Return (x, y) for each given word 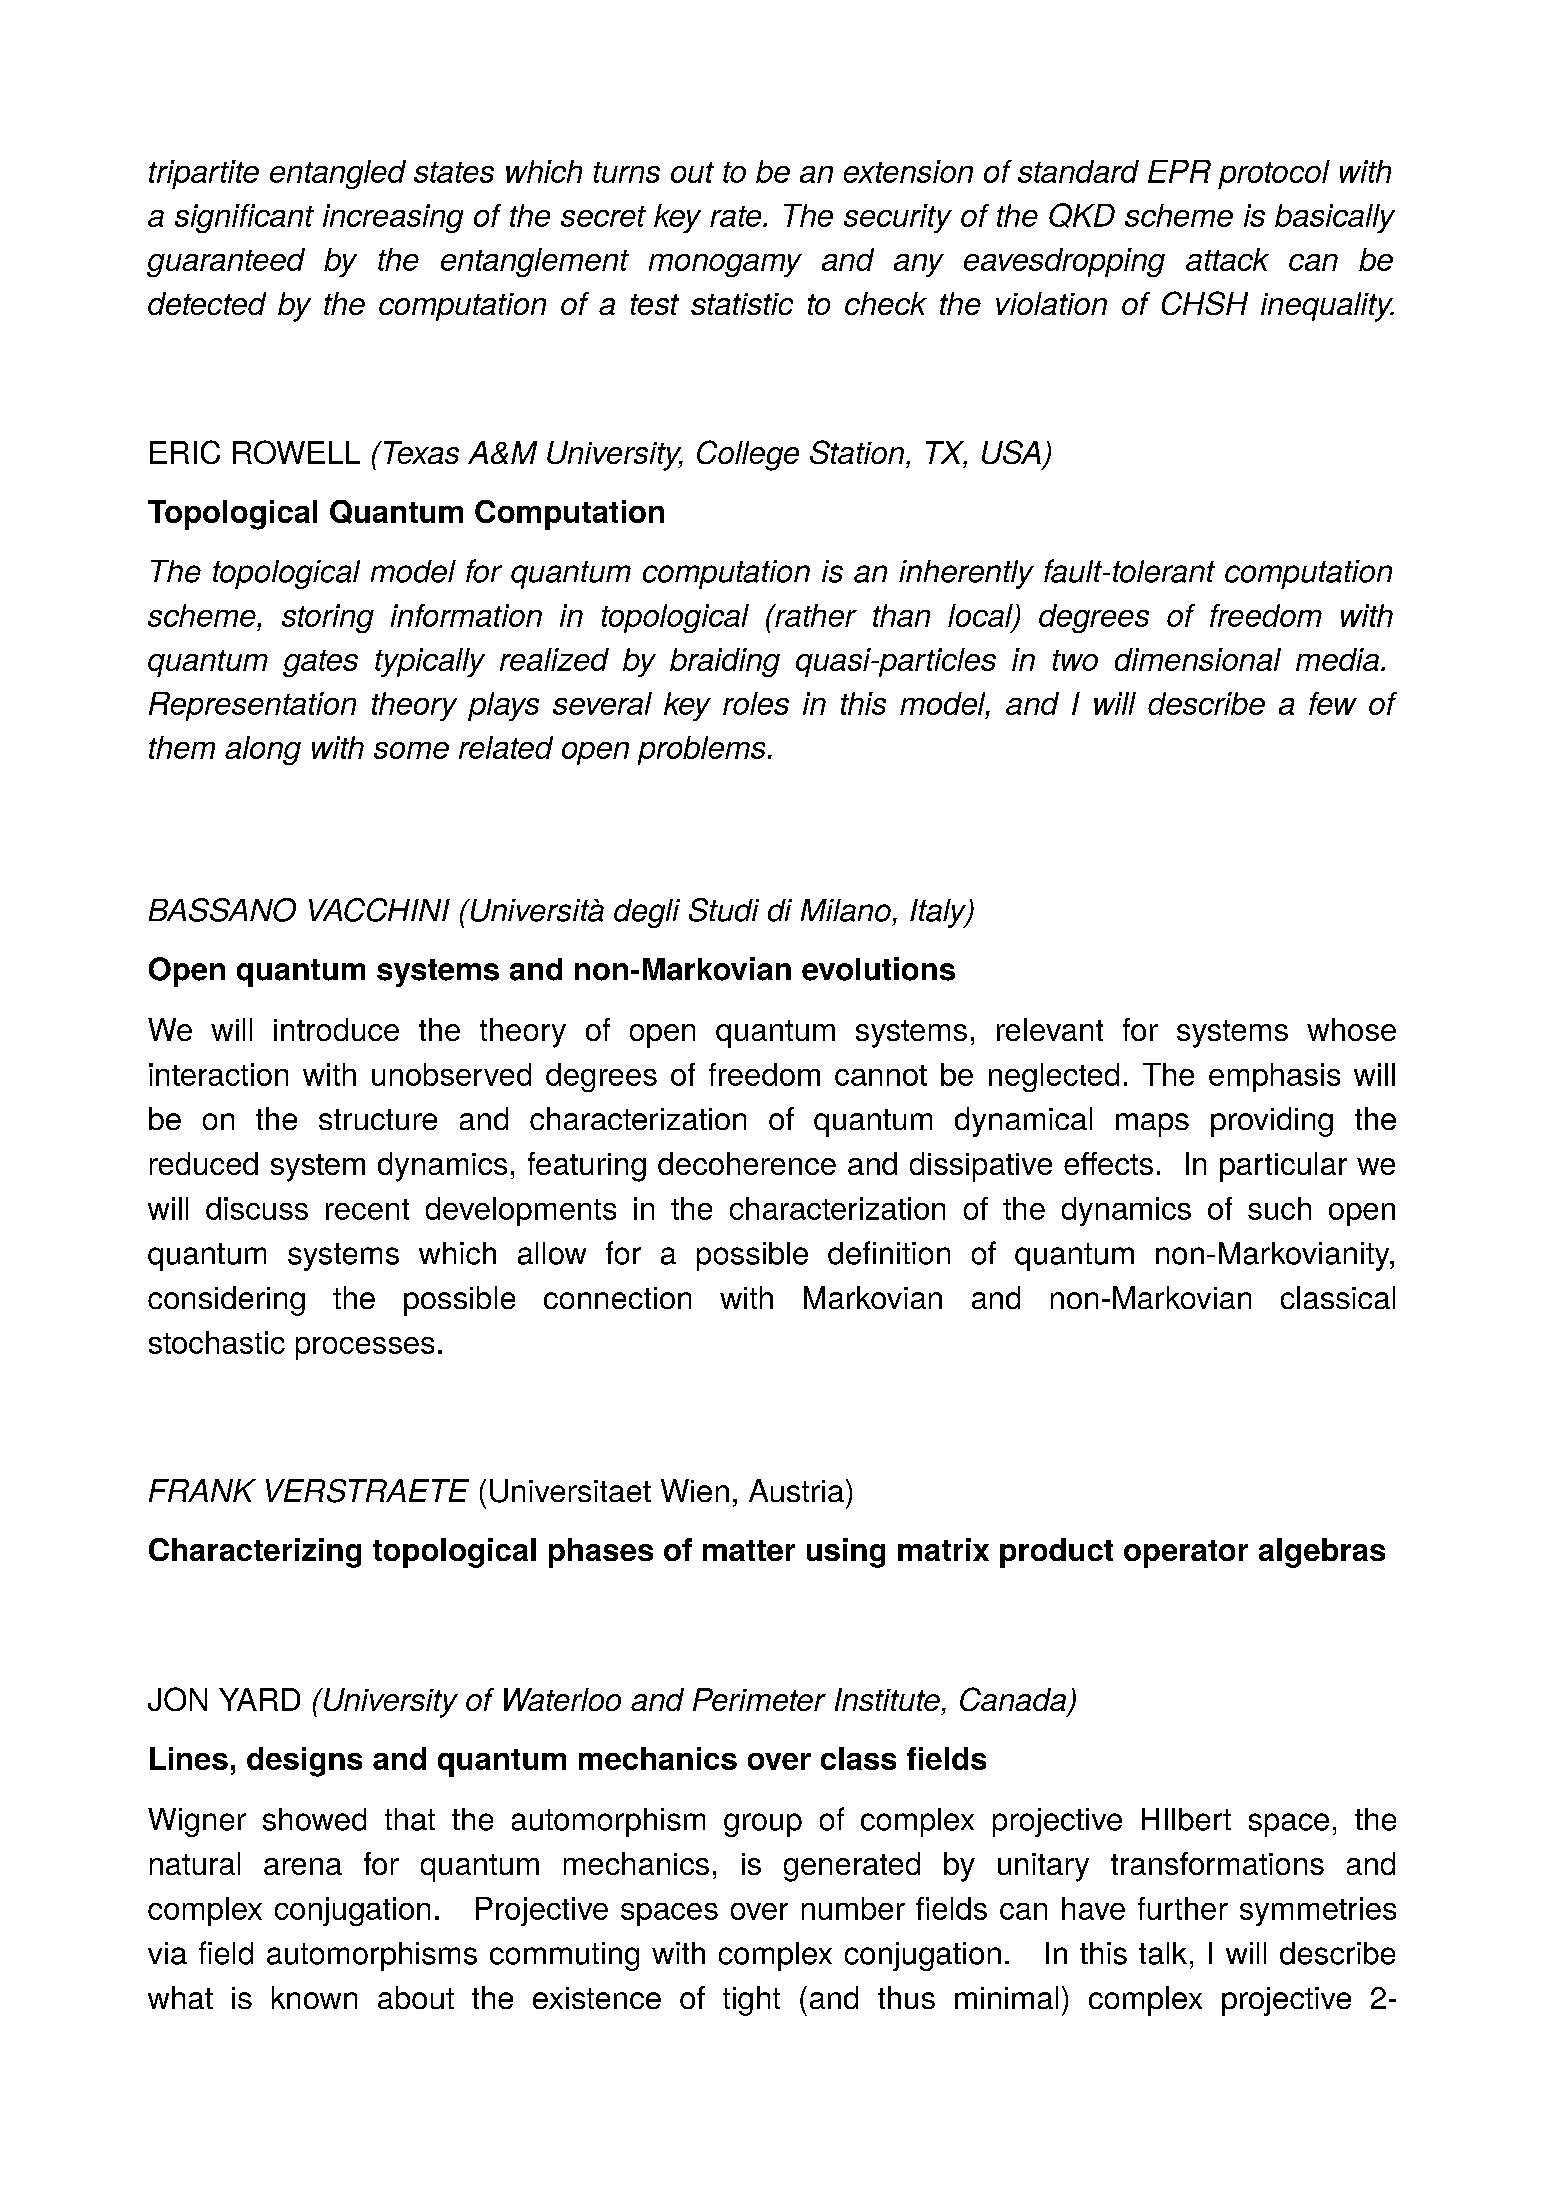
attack (1227, 259)
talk (1163, 1953)
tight (751, 2001)
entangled (338, 174)
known (314, 1997)
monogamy (725, 265)
